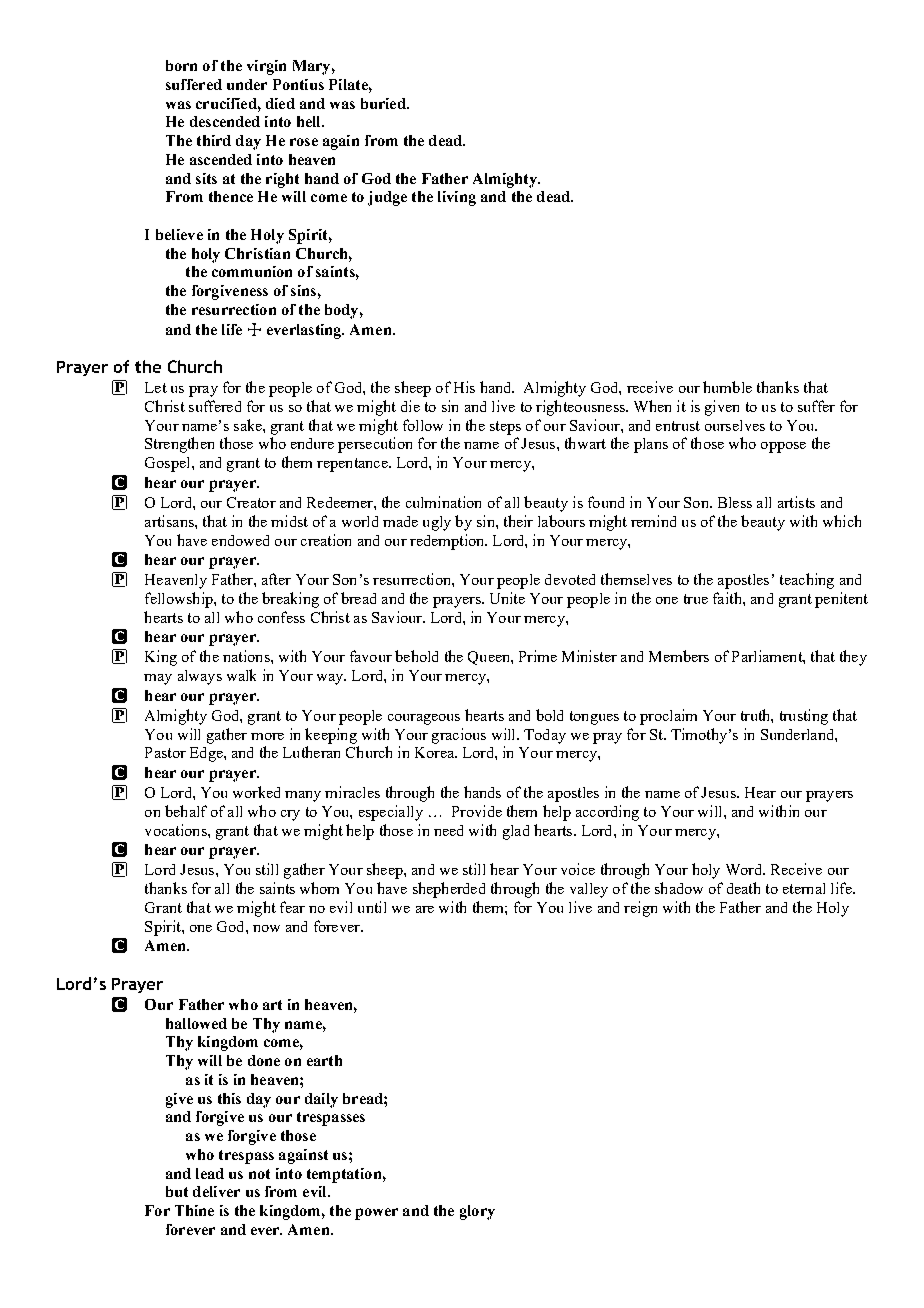  What do you see at coordinates (477, 1212) in the screenshot?
I see `glory` at bounding box center [477, 1212].
